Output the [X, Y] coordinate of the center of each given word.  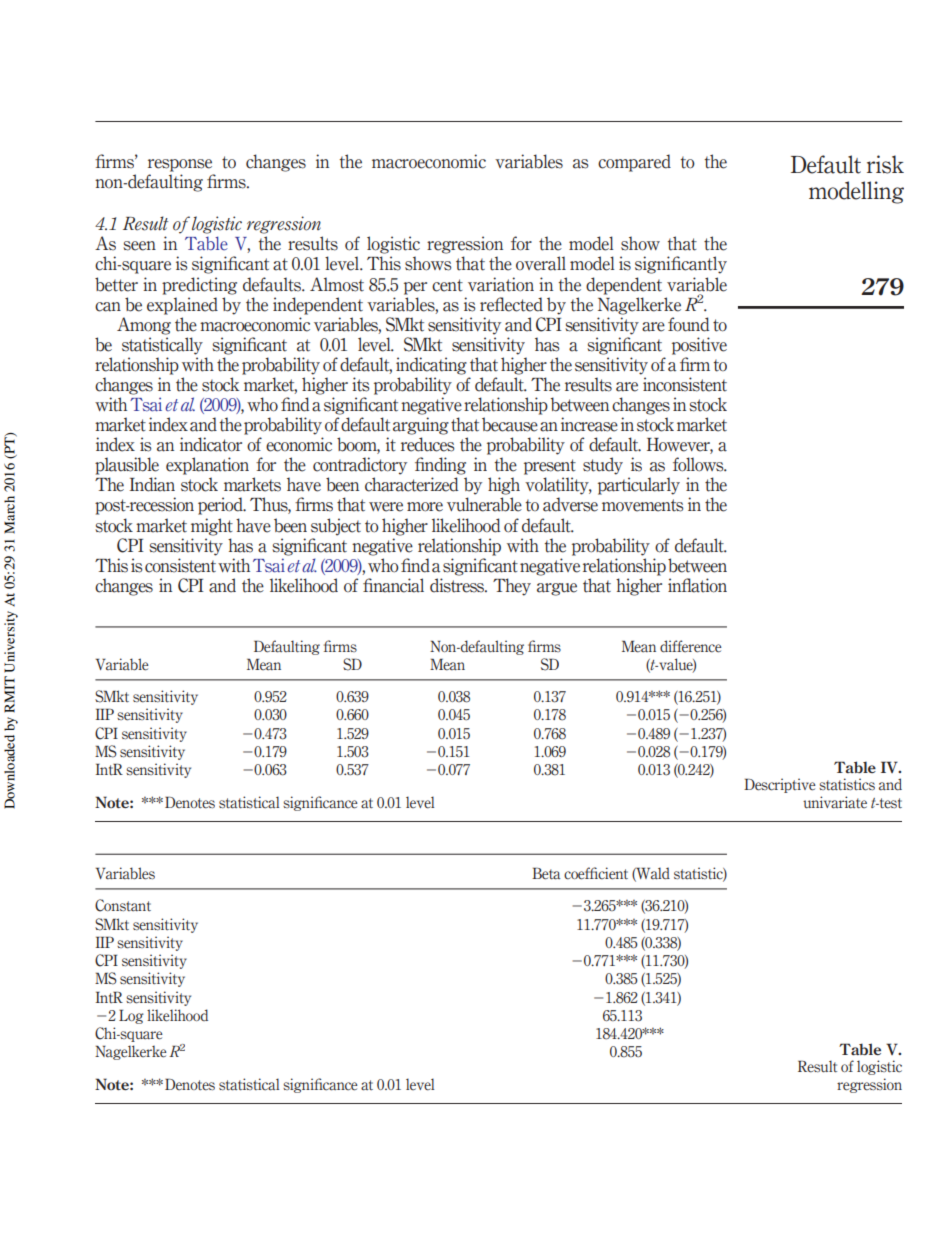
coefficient [596, 873]
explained [182, 306]
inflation [697, 585]
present [550, 467]
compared [634, 163]
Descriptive [780, 785]
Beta [546, 873]
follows [699, 464]
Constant [123, 905]
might [212, 527]
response [180, 165]
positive [699, 346]
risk [885, 164]
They [512, 587]
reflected [511, 304]
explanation [207, 466]
